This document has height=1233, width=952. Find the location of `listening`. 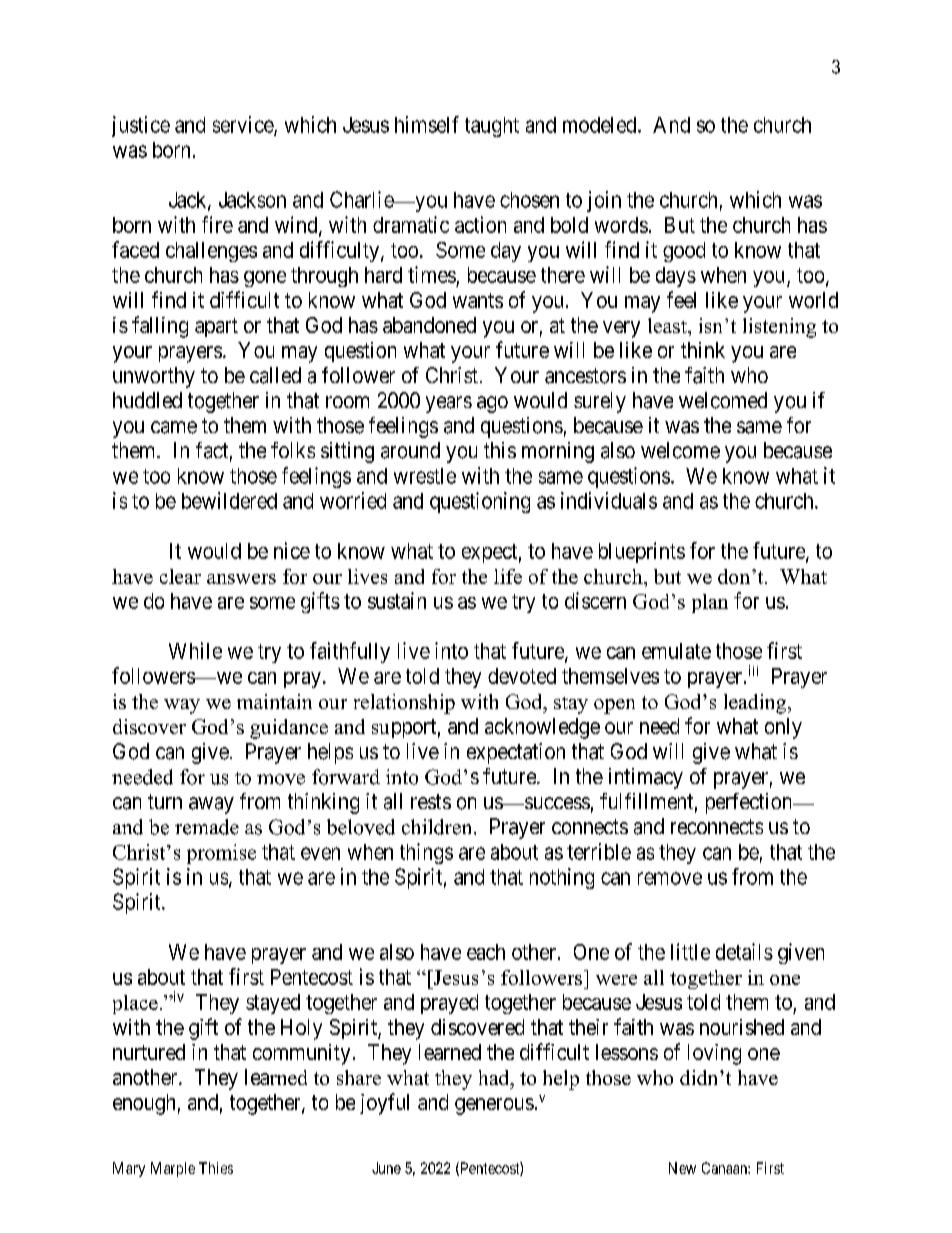

listening is located at coordinates (779, 328).
